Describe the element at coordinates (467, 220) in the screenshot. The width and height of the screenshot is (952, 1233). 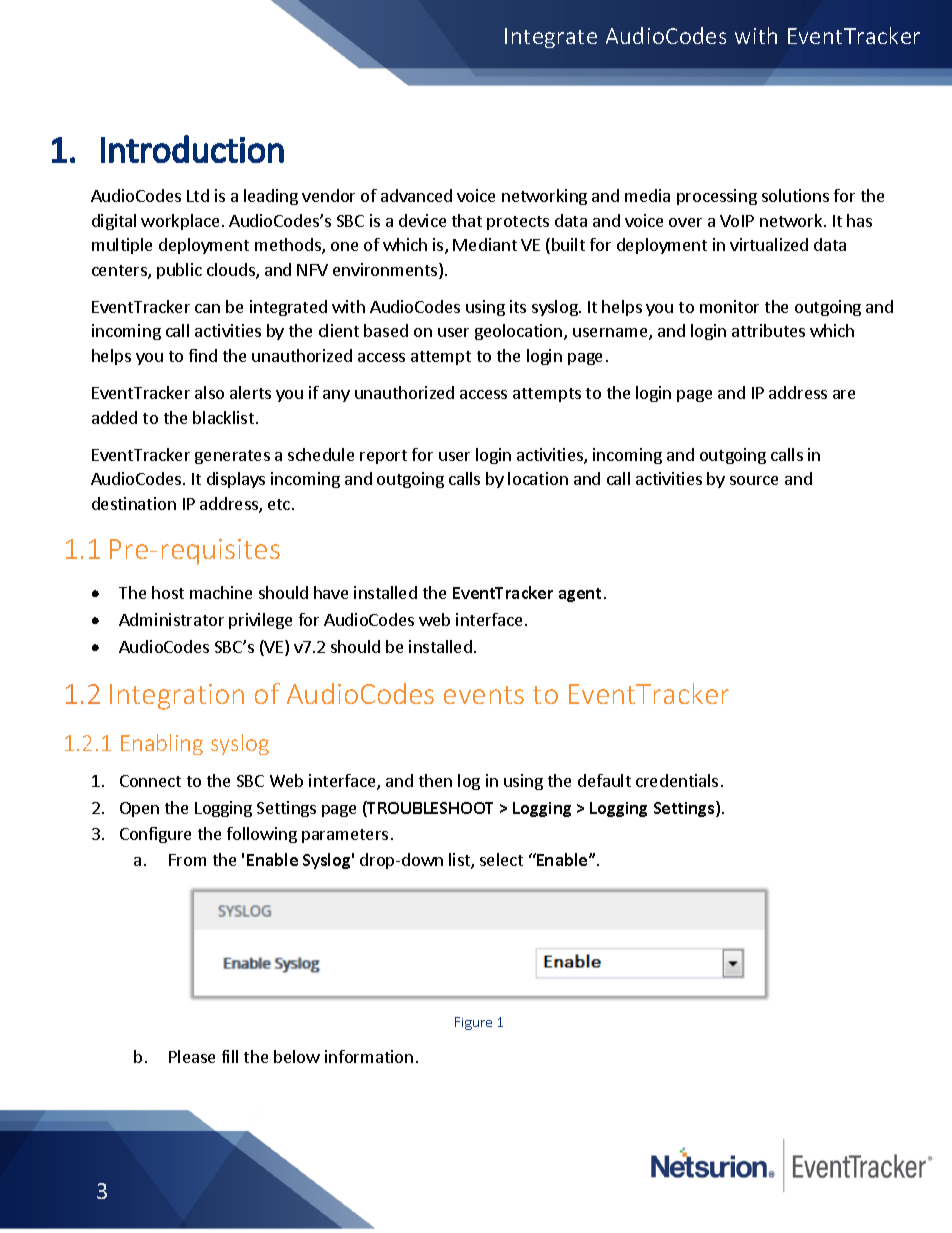
I see `that` at that location.
